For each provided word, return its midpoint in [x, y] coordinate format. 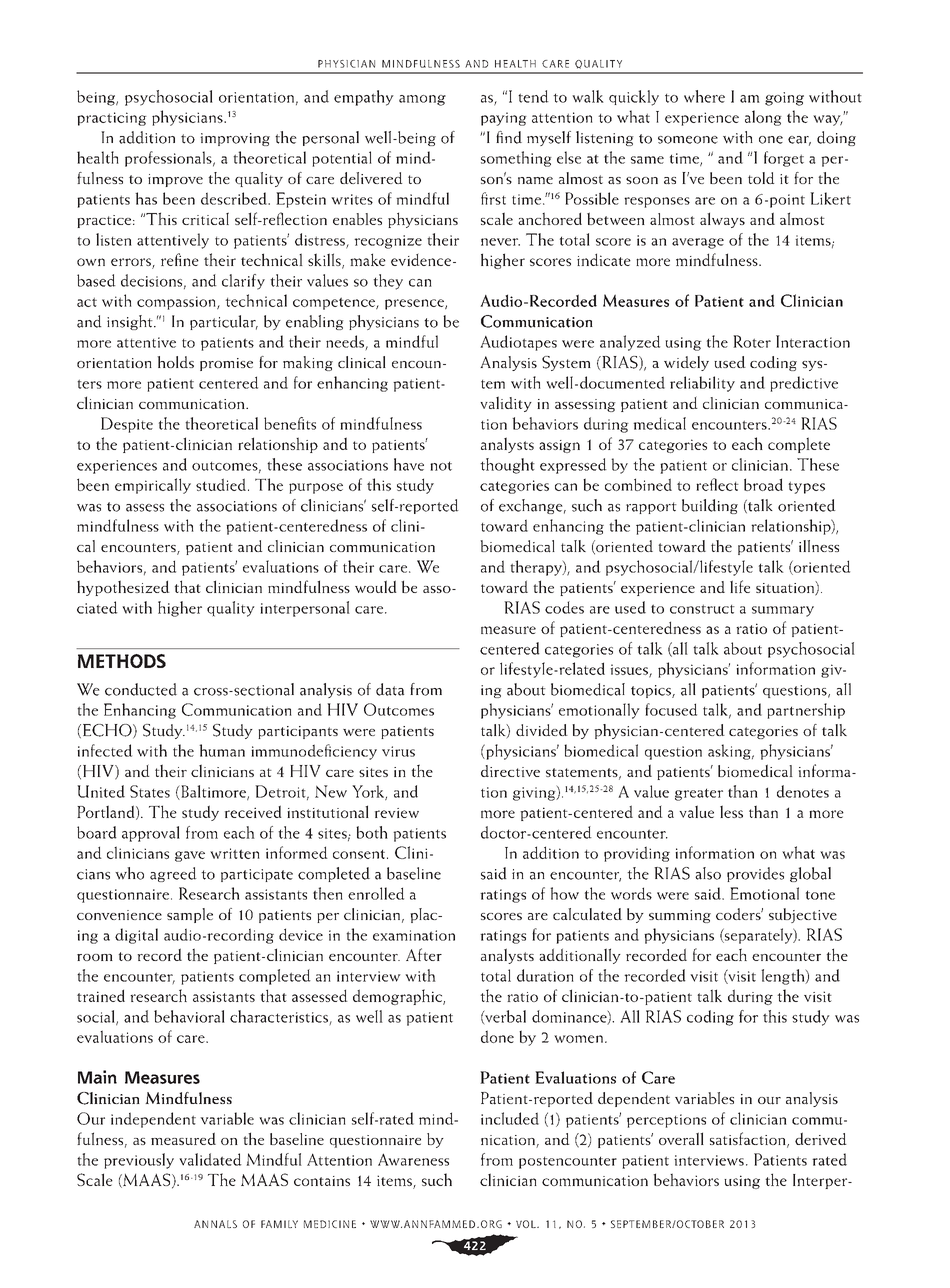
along [763, 118]
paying [504, 119]
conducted [141, 689]
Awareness [413, 1159]
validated [210, 1159]
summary [783, 611]
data [390, 689]
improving [235, 139]
